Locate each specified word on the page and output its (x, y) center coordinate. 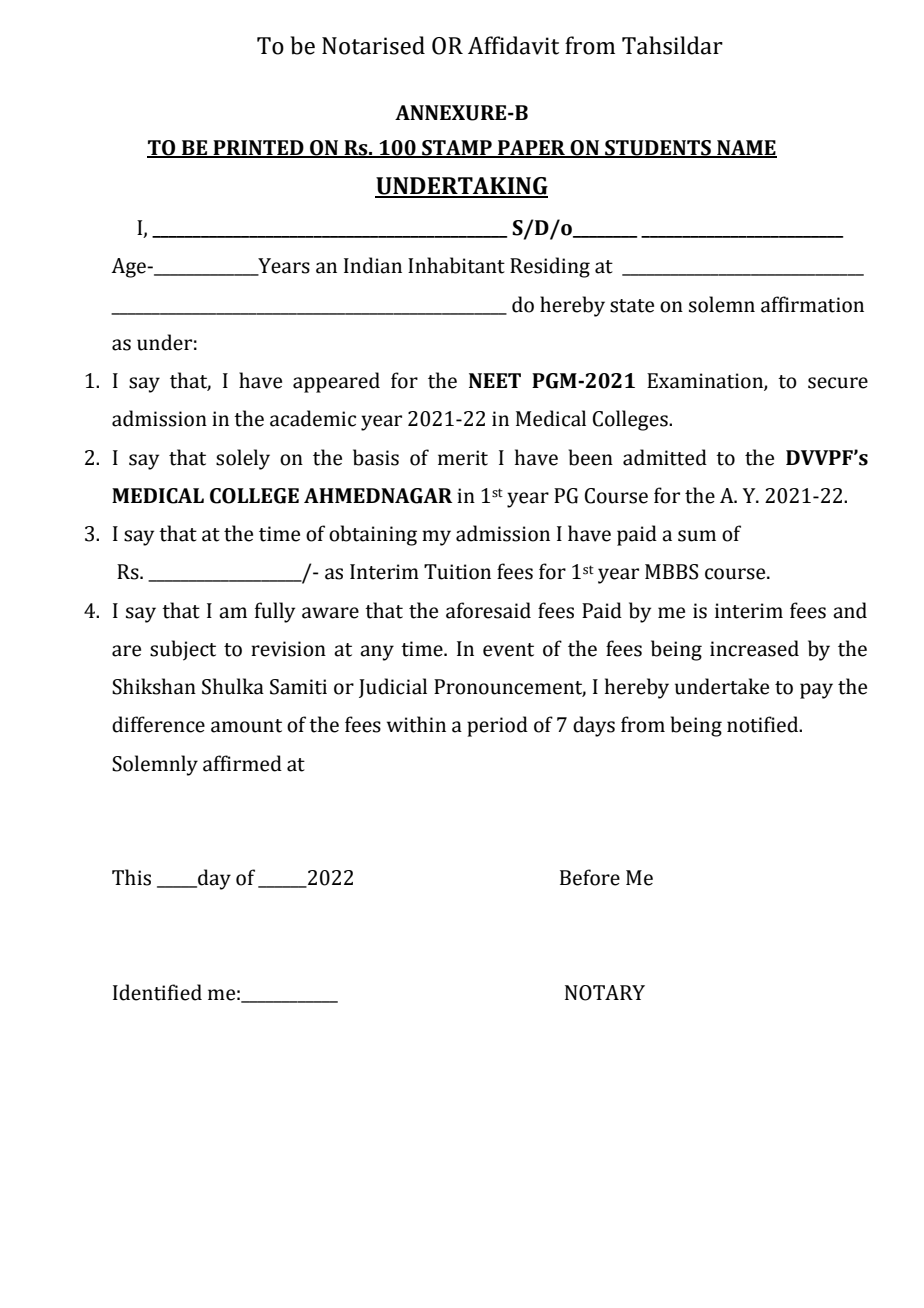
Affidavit (513, 45)
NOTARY (605, 993)
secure (838, 383)
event (508, 650)
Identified (157, 992)
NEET (495, 380)
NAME (746, 149)
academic (313, 418)
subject (183, 650)
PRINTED (258, 149)
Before (590, 877)
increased (754, 648)
